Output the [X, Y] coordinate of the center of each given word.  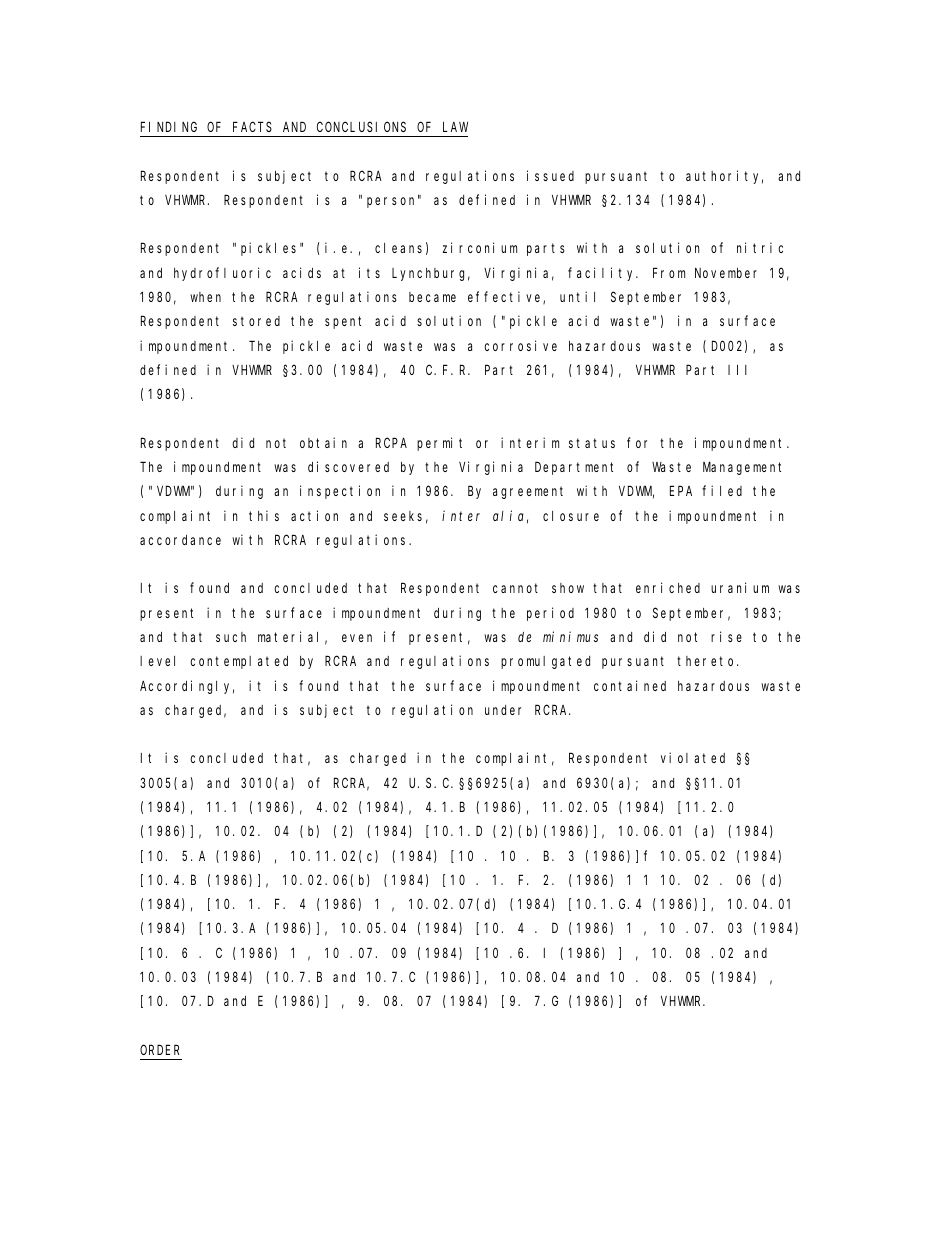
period [550, 614]
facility [603, 274]
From [669, 273]
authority [724, 177]
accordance [180, 540]
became [432, 297]
